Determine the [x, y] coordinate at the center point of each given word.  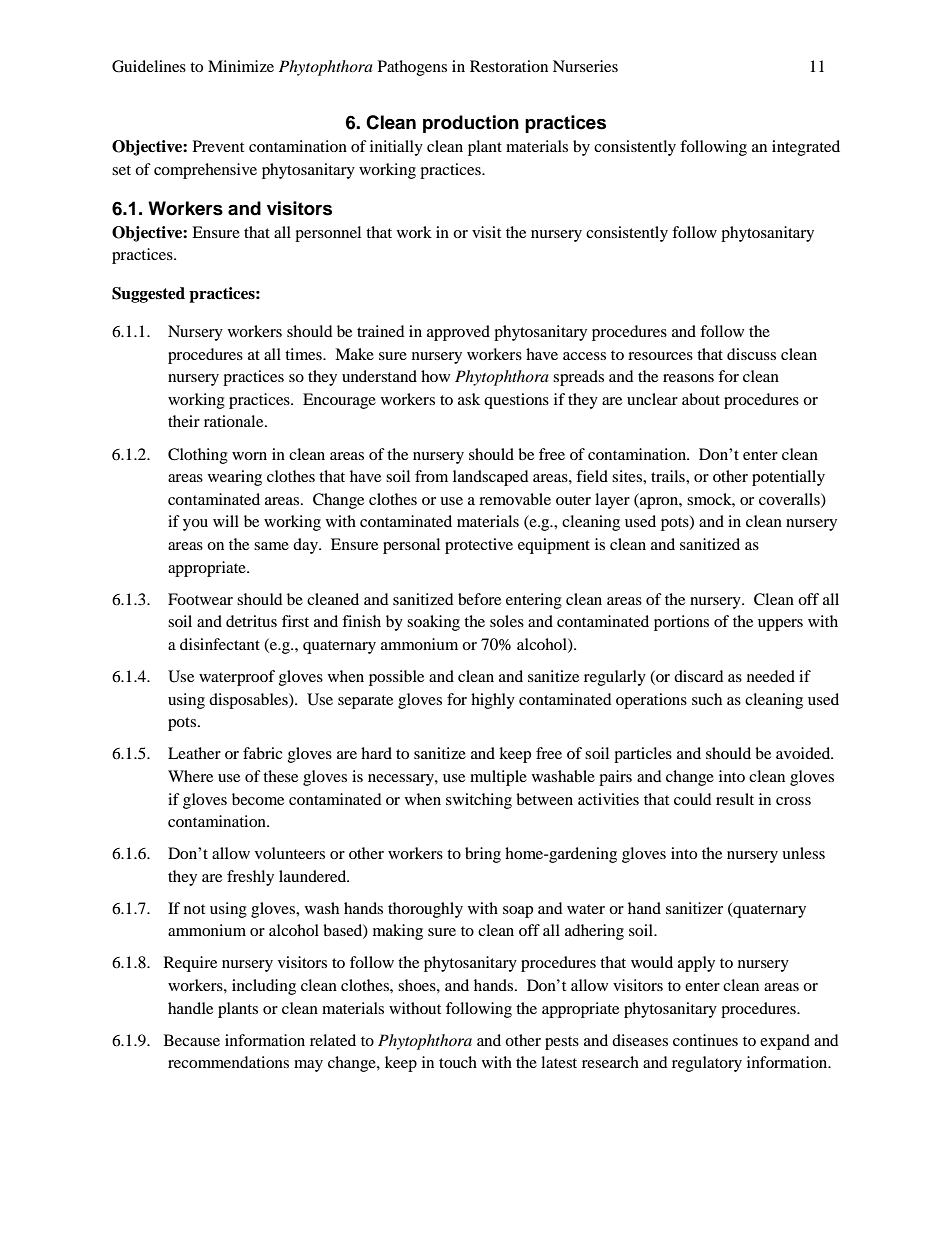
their [184, 421]
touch [458, 1062]
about [701, 399]
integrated [806, 148]
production [471, 124]
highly [493, 701]
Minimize [241, 66]
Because [192, 1040]
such [707, 699]
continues [705, 1040]
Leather [194, 753]
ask [469, 399]
